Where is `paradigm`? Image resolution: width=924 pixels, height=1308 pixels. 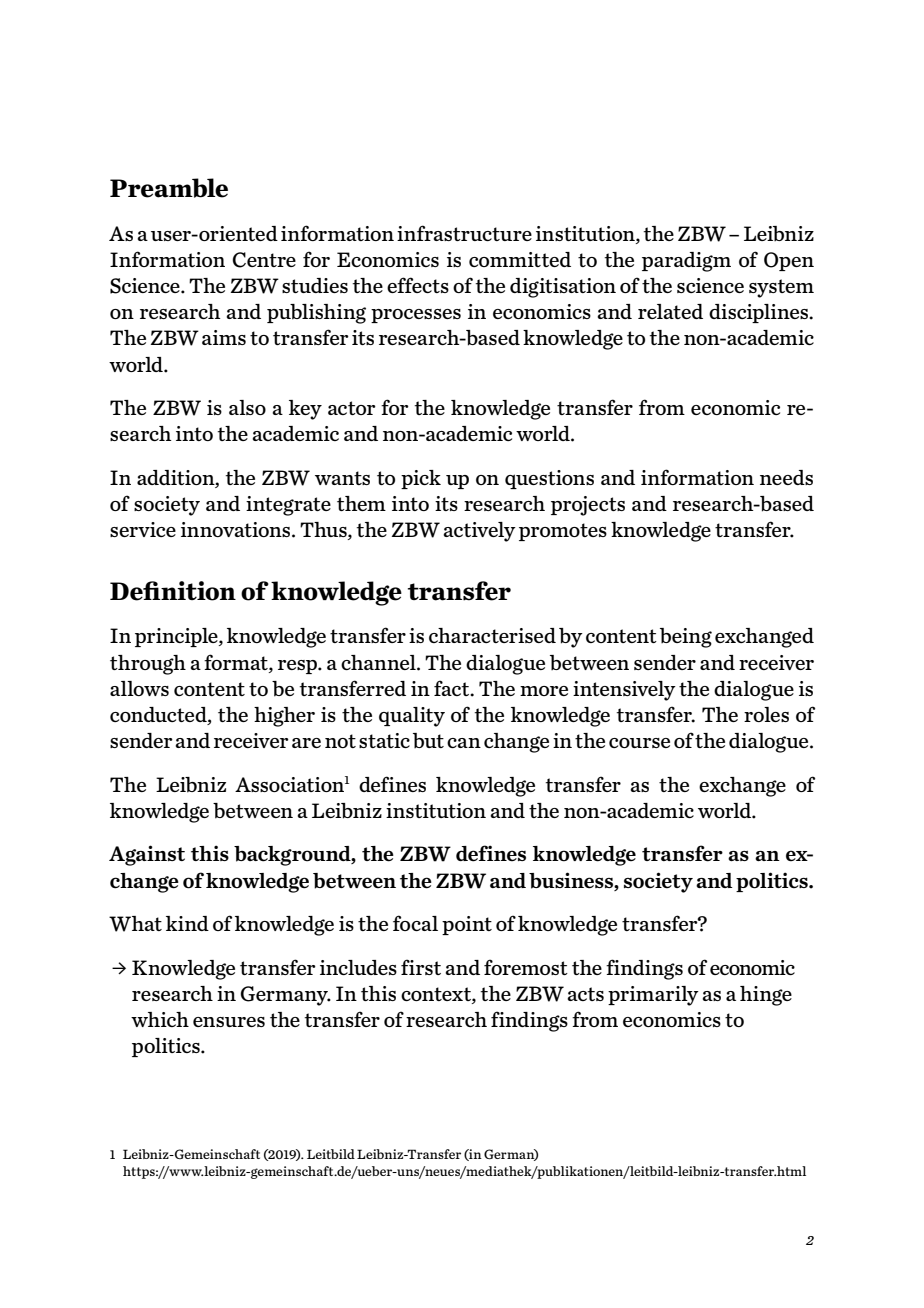 paradigm is located at coordinates (686, 262).
